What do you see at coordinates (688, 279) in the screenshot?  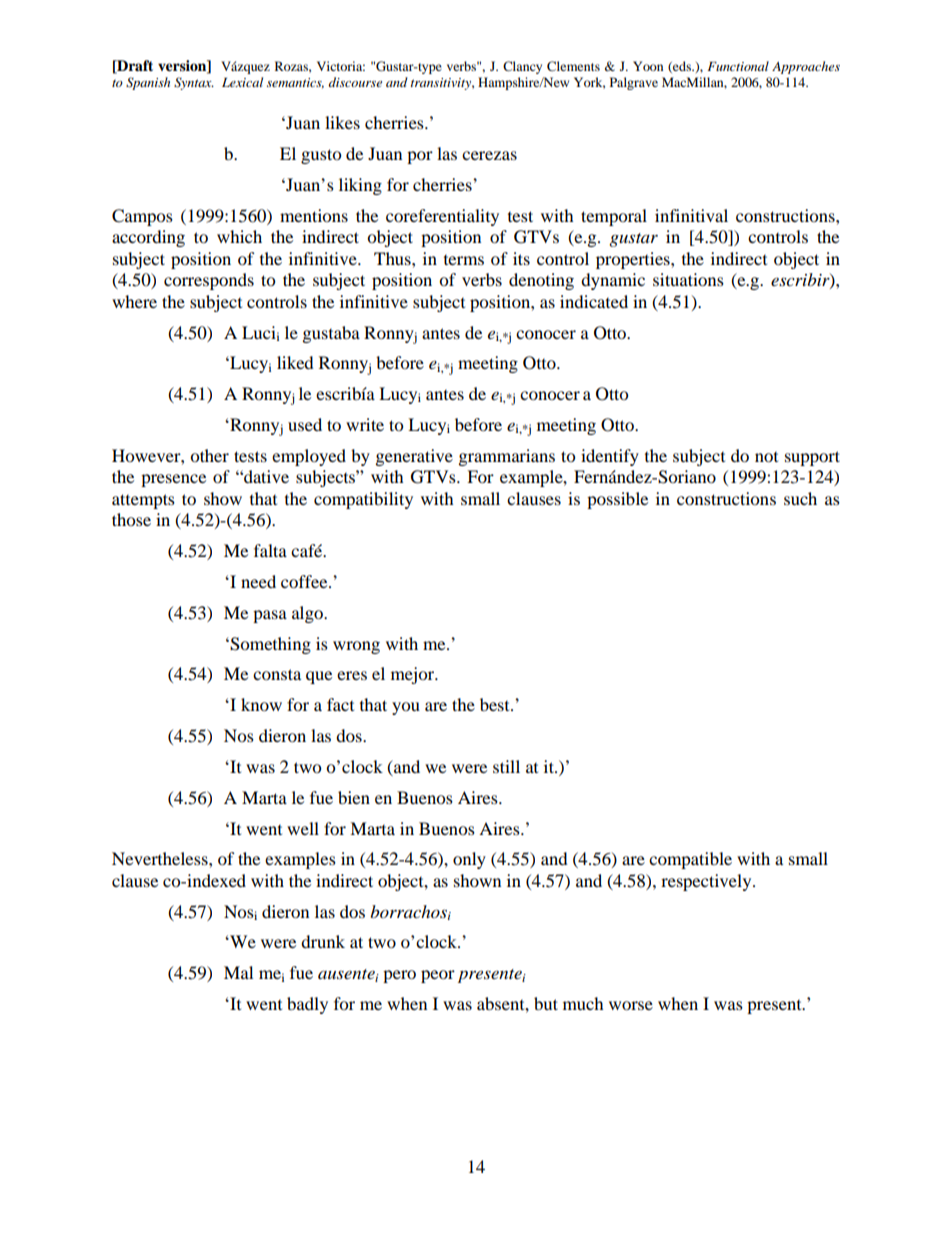 I see `situations` at bounding box center [688, 279].
